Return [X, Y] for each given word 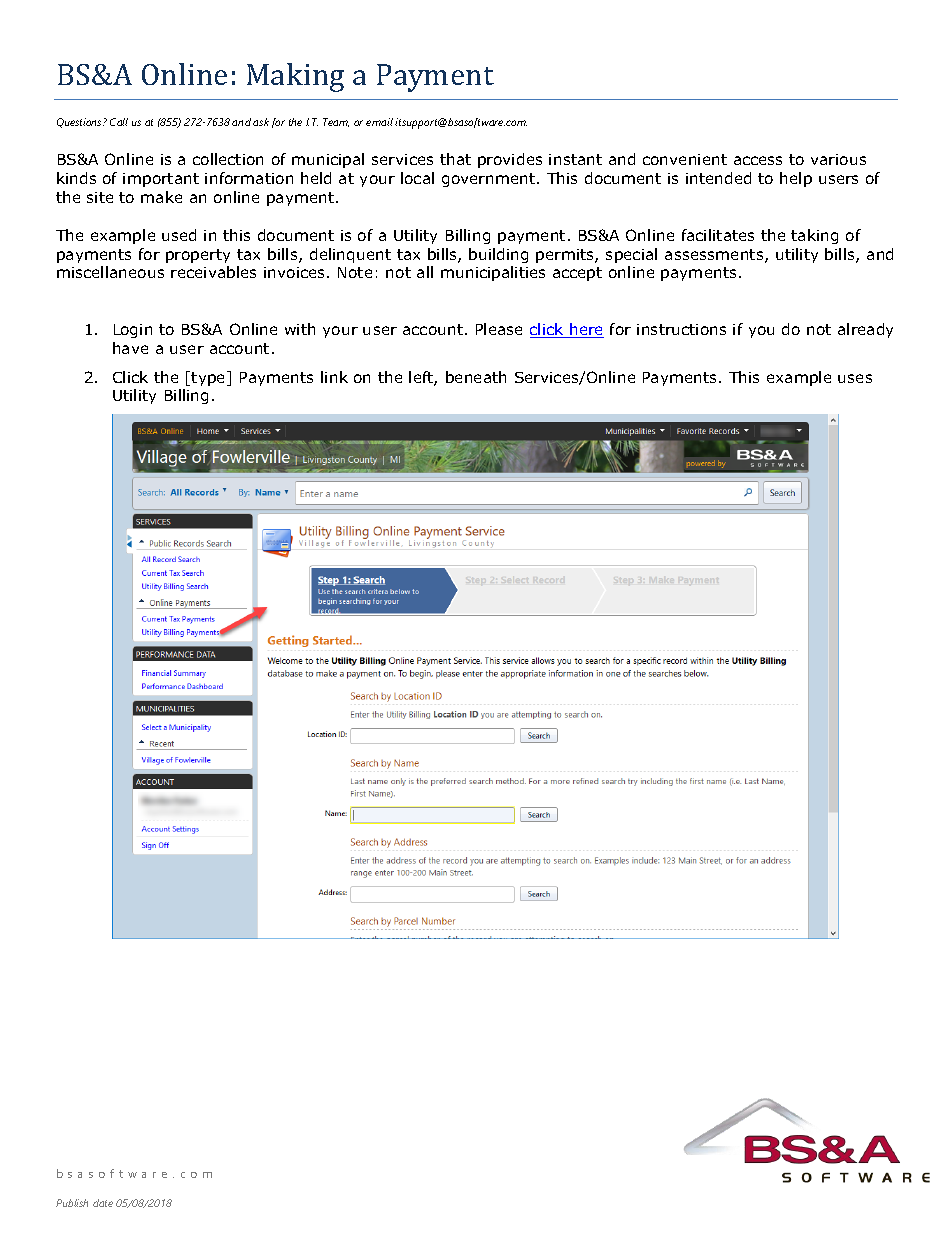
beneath [476, 377]
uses [855, 378]
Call [119, 122]
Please [499, 329]
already [865, 330]
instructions [681, 329]
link [334, 377]
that [455, 159]
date [103, 1203]
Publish [72, 1203]
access [758, 160]
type [209, 378]
